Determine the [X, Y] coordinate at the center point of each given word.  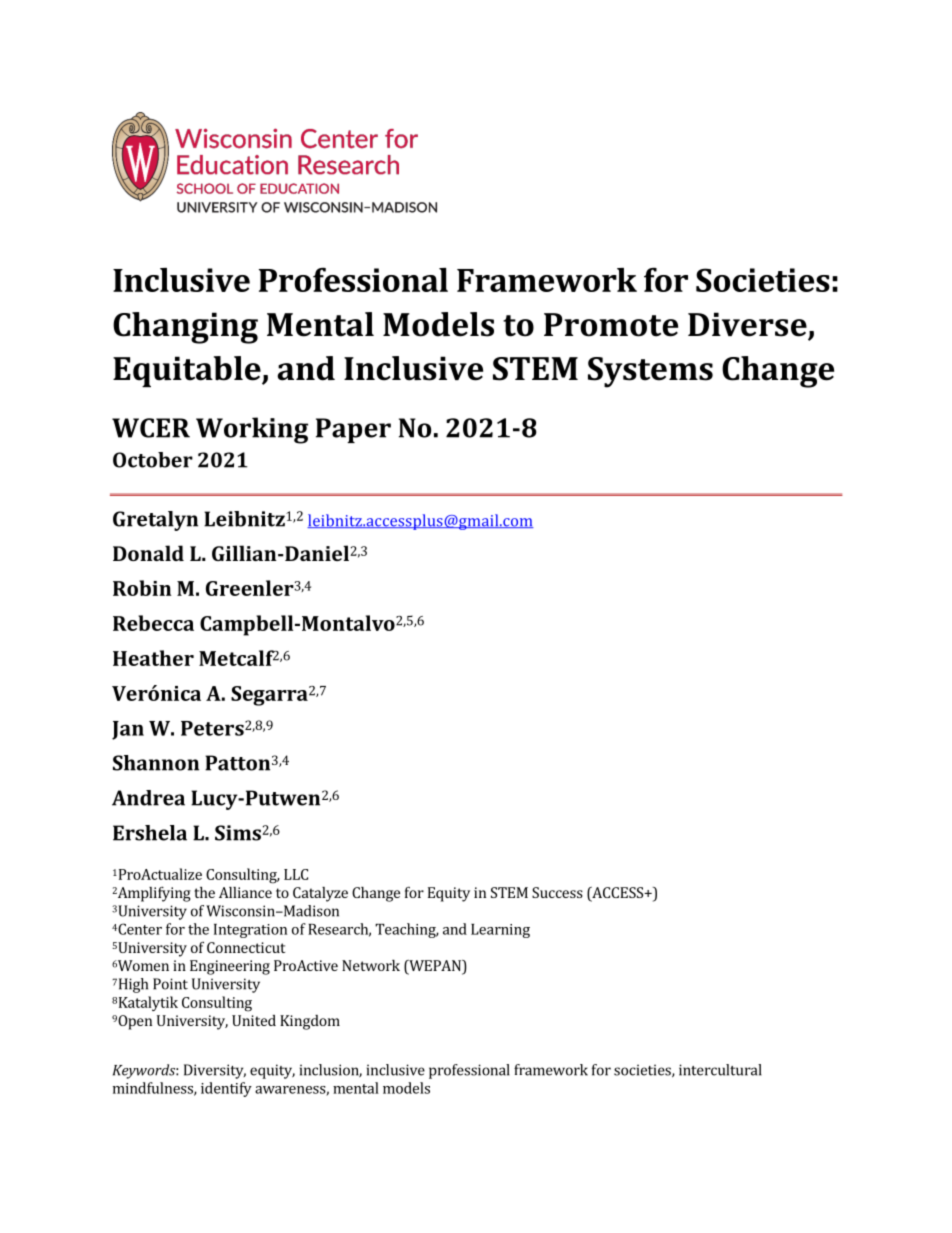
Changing [185, 328]
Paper [353, 430]
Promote [611, 325]
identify [226, 1089]
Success [557, 892]
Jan [128, 730]
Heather [153, 658]
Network [371, 965]
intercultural [720, 1070]
